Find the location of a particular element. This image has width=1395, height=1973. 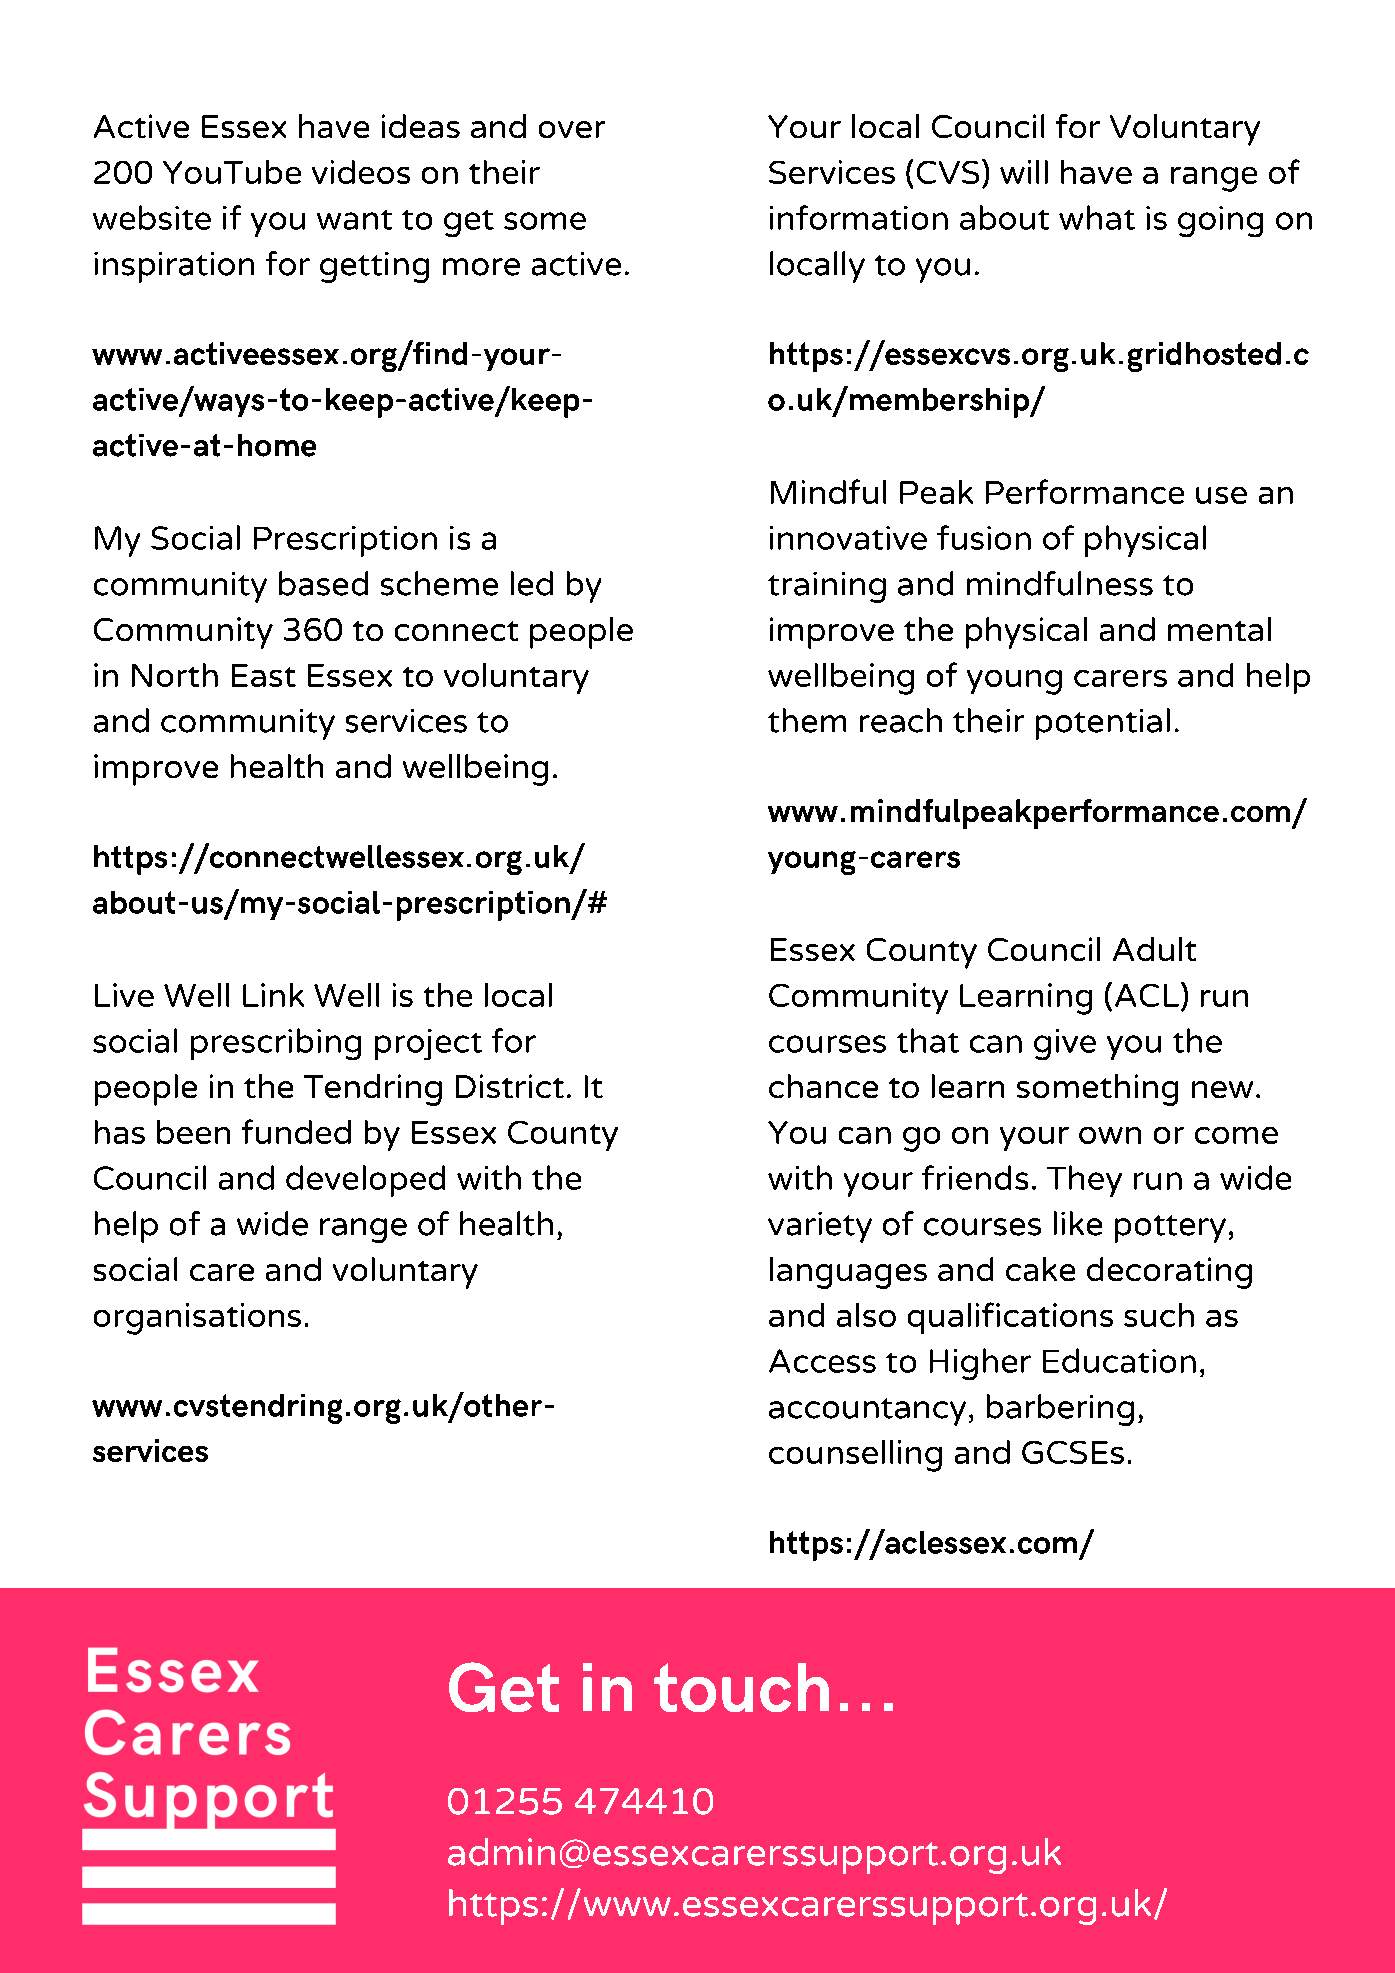

videos is located at coordinates (361, 172).
